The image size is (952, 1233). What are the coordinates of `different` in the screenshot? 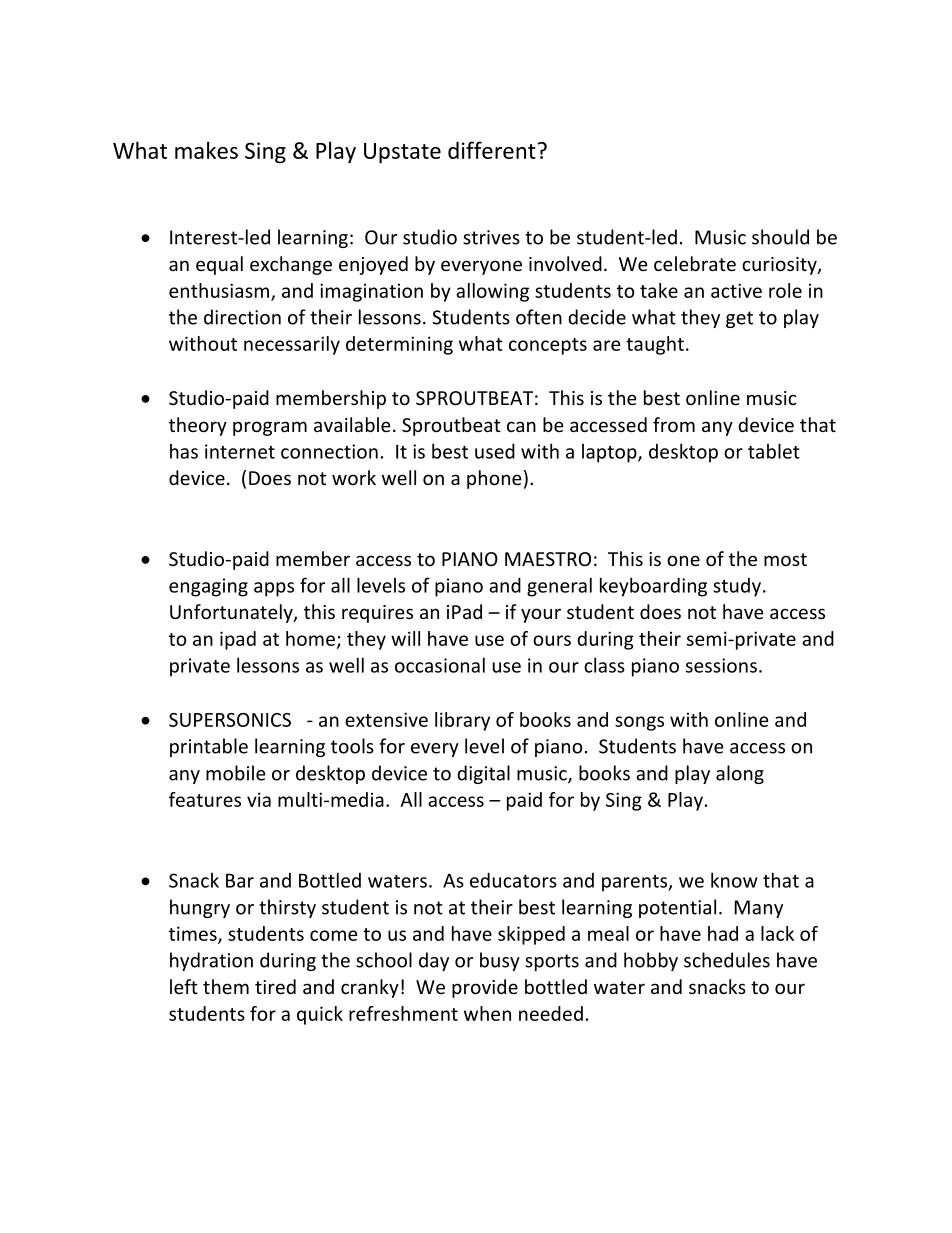 It's located at (492, 150).
